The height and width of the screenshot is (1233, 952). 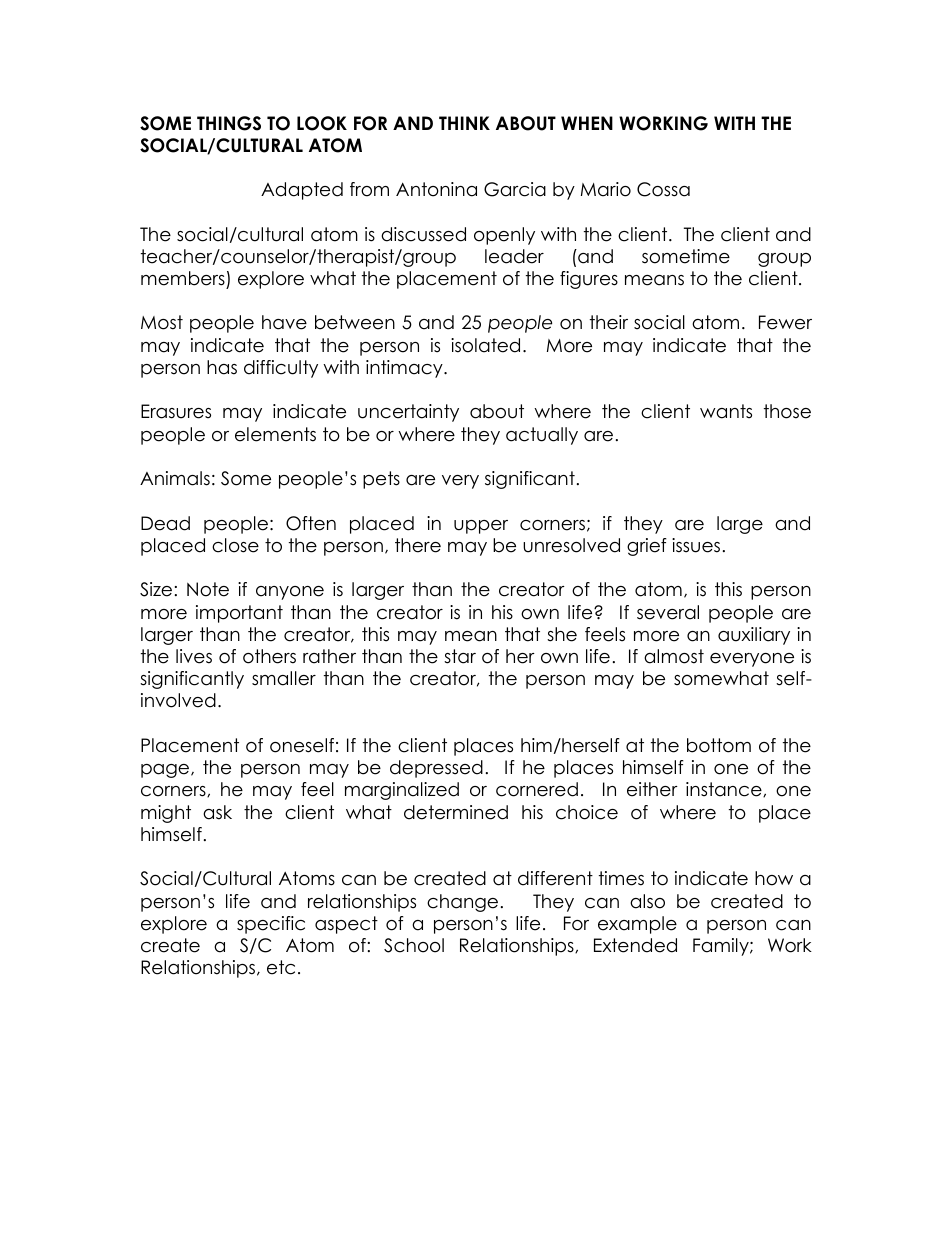 What do you see at coordinates (229, 123) in the screenshot?
I see `THINGS` at bounding box center [229, 123].
